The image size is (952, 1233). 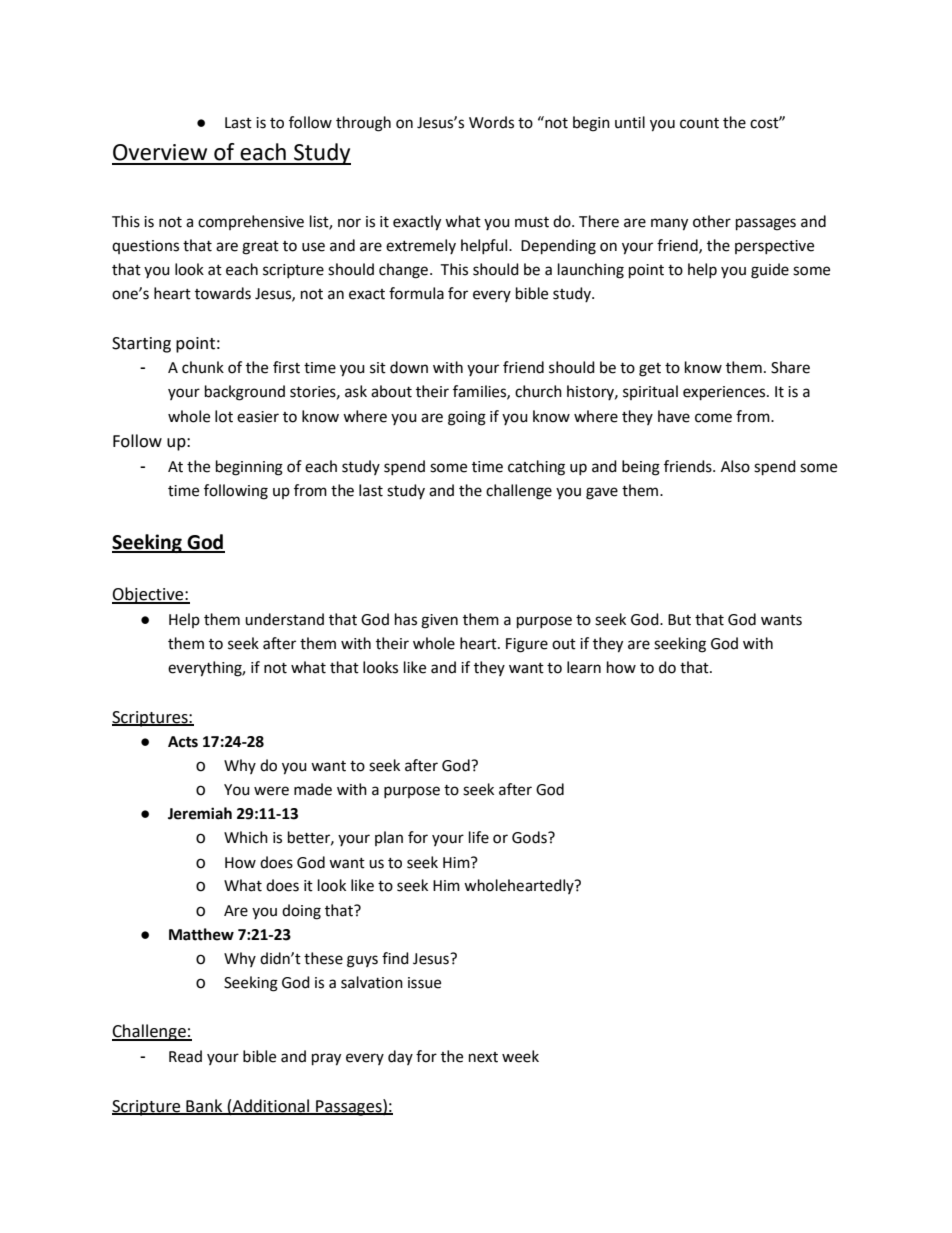 I want to click on understand, so click(x=284, y=619).
